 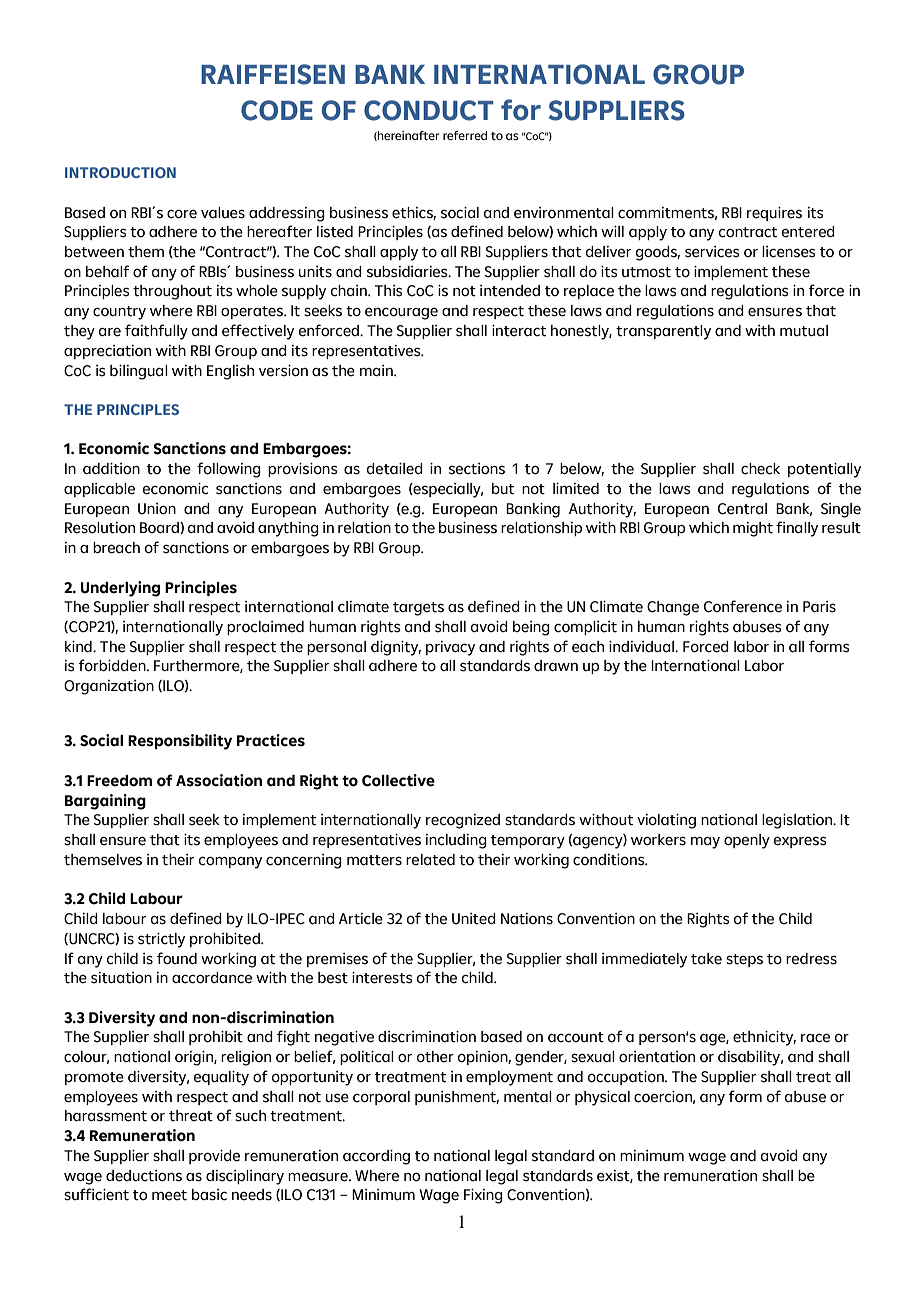 I want to click on Bargaining, so click(x=105, y=802).
